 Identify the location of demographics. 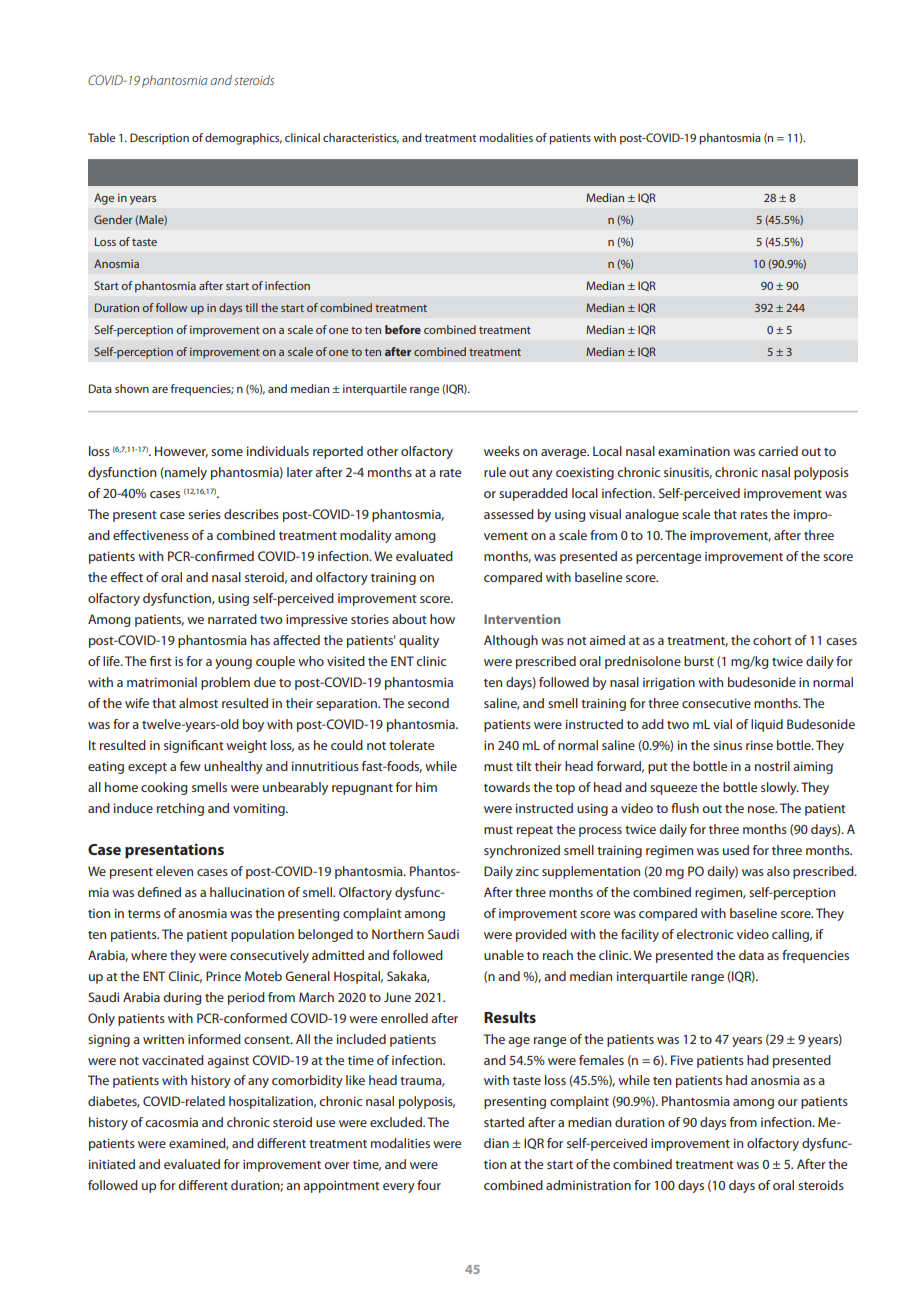
(243, 139).
